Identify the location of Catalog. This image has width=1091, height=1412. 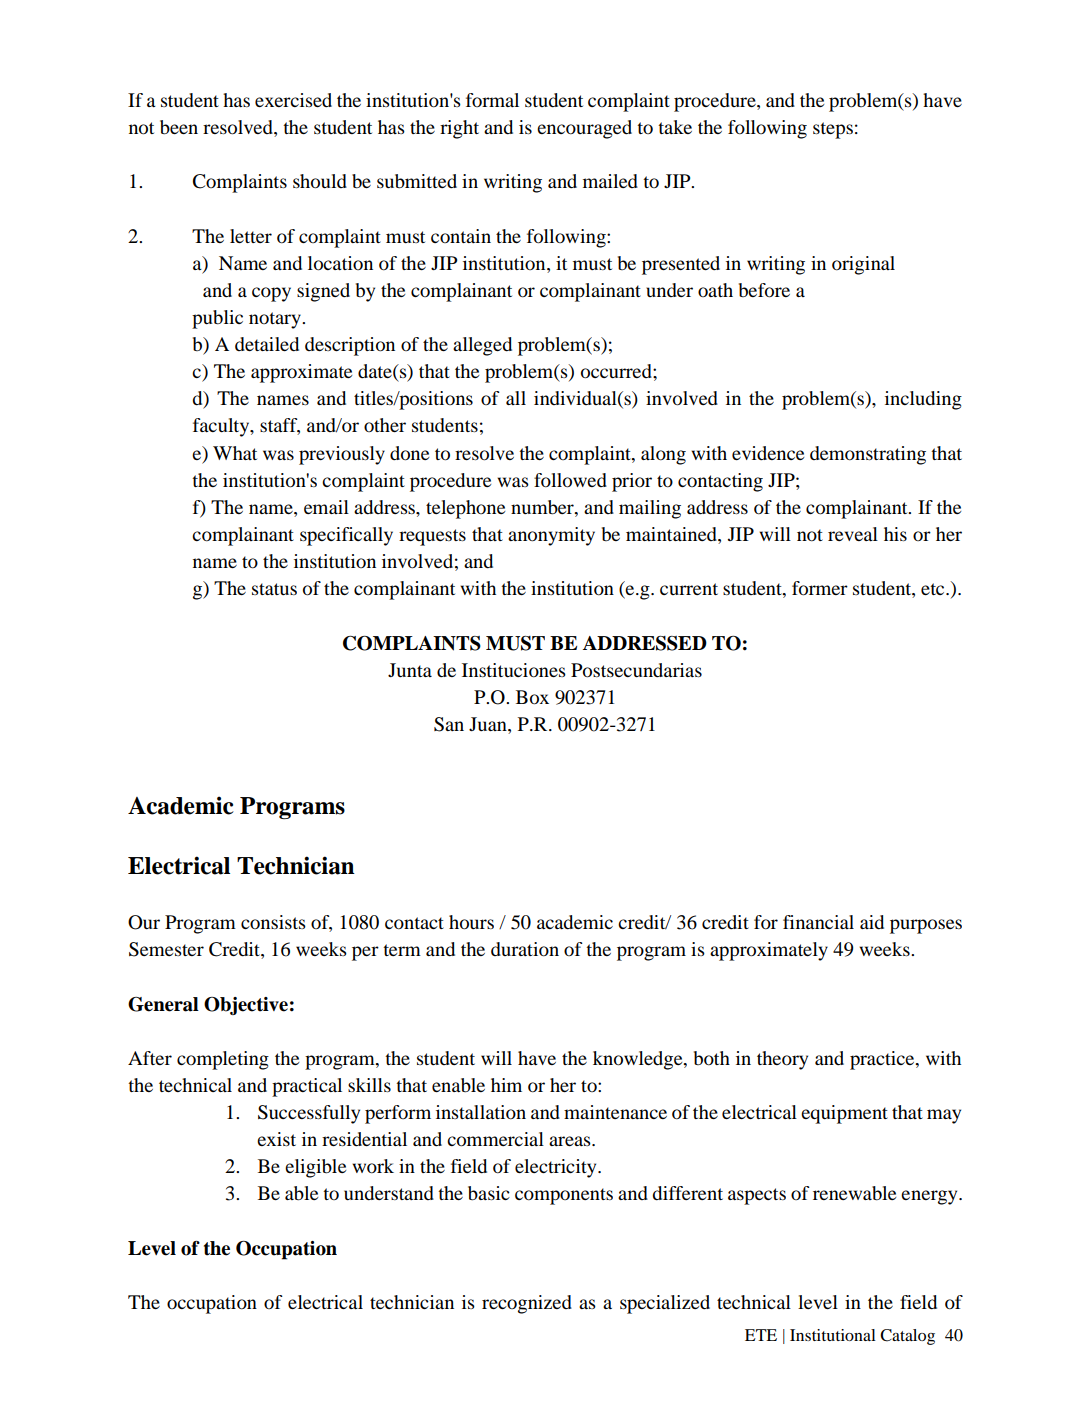
(907, 1337).
